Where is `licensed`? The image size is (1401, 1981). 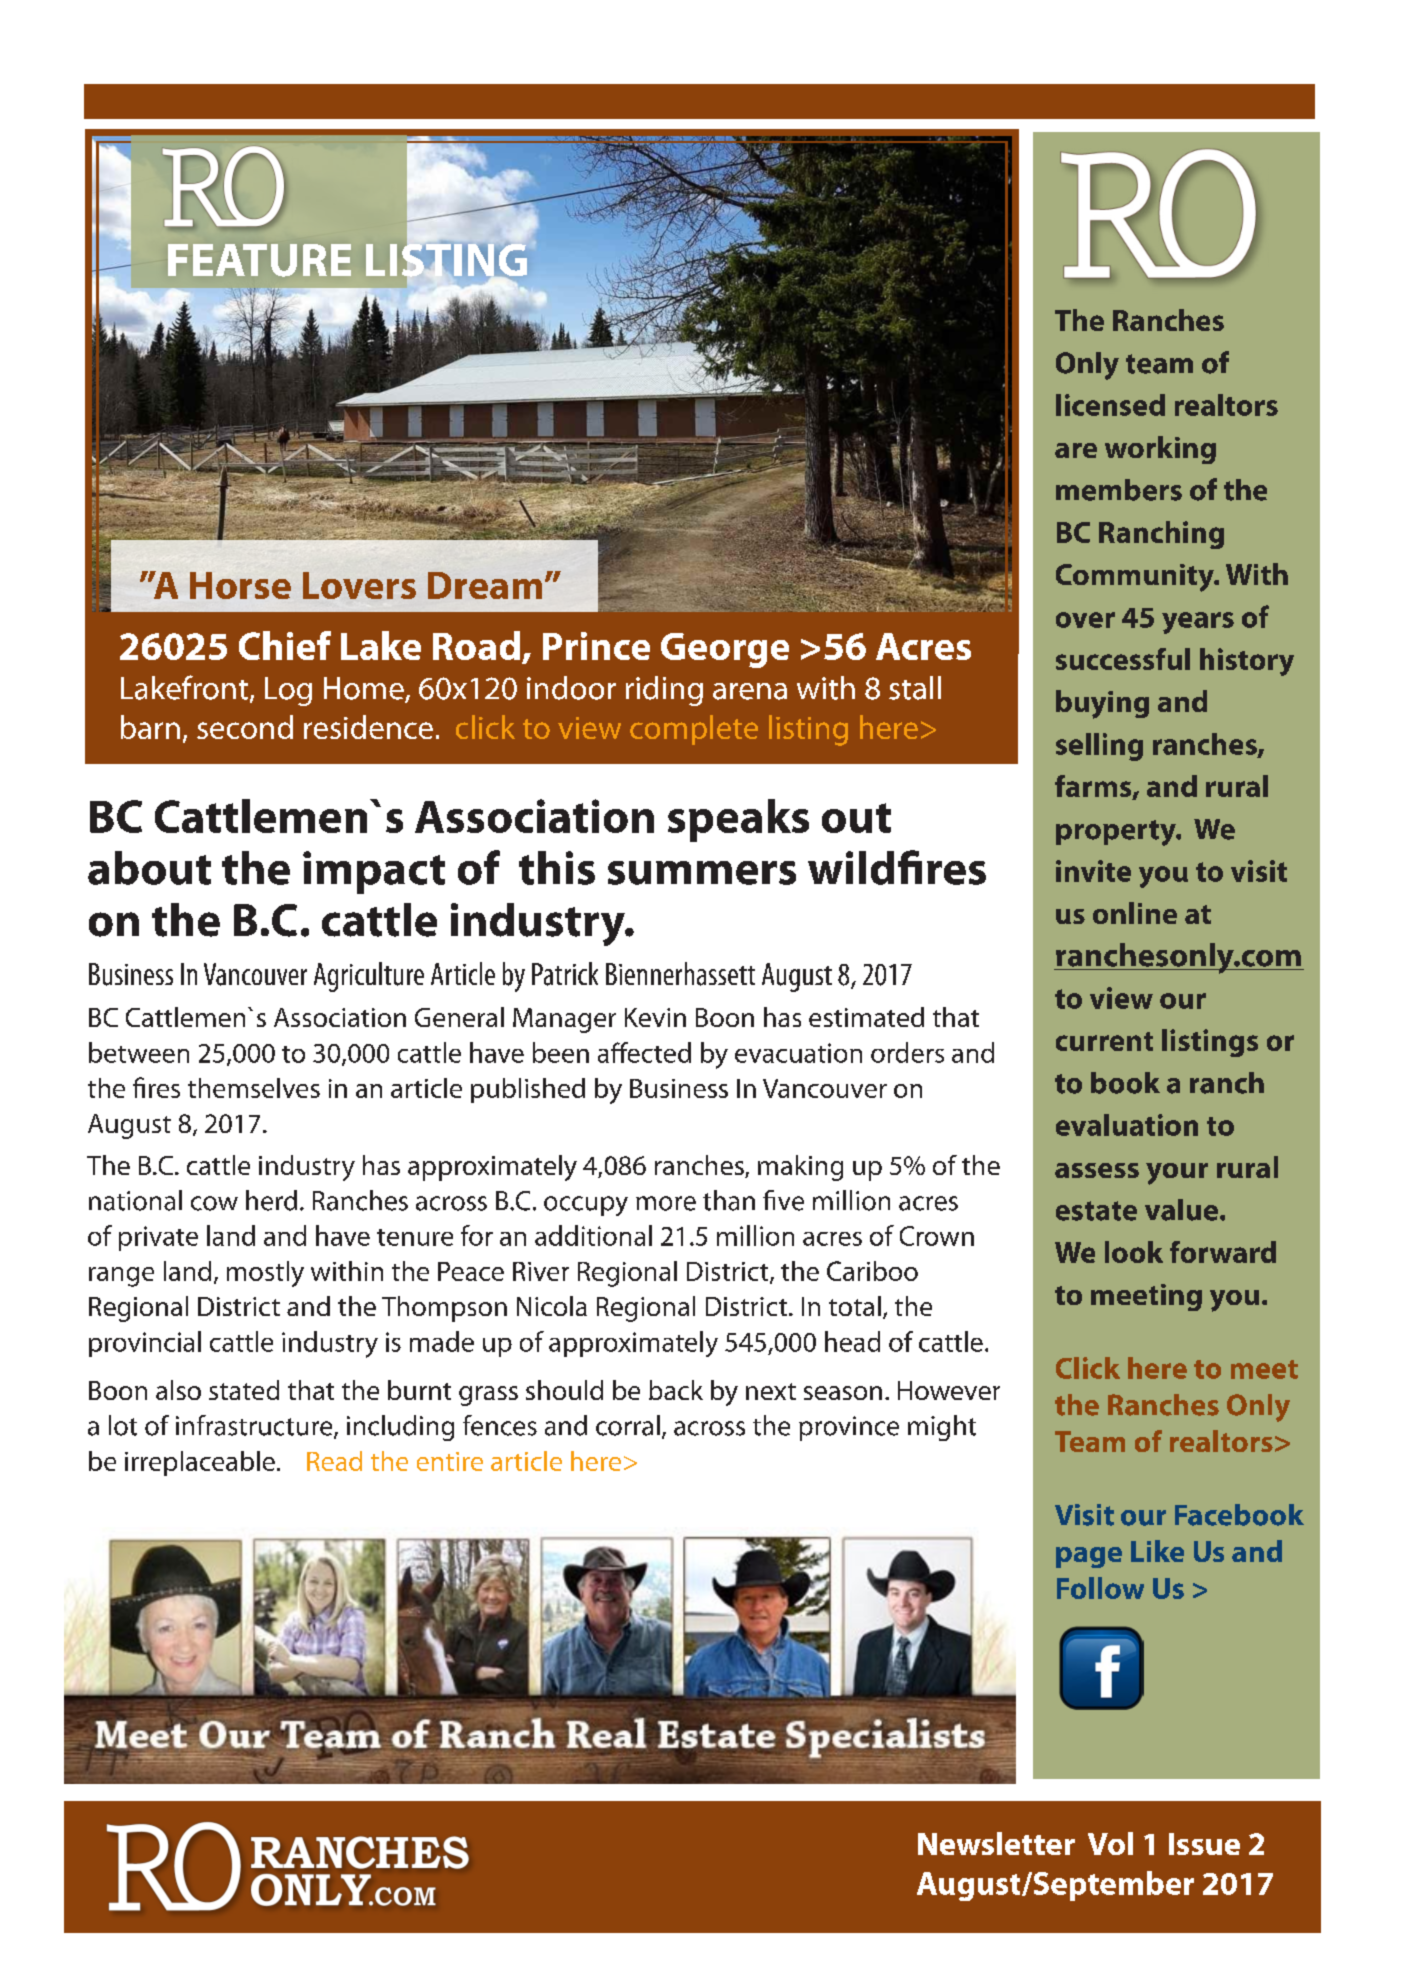
licensed is located at coordinates (1110, 405).
